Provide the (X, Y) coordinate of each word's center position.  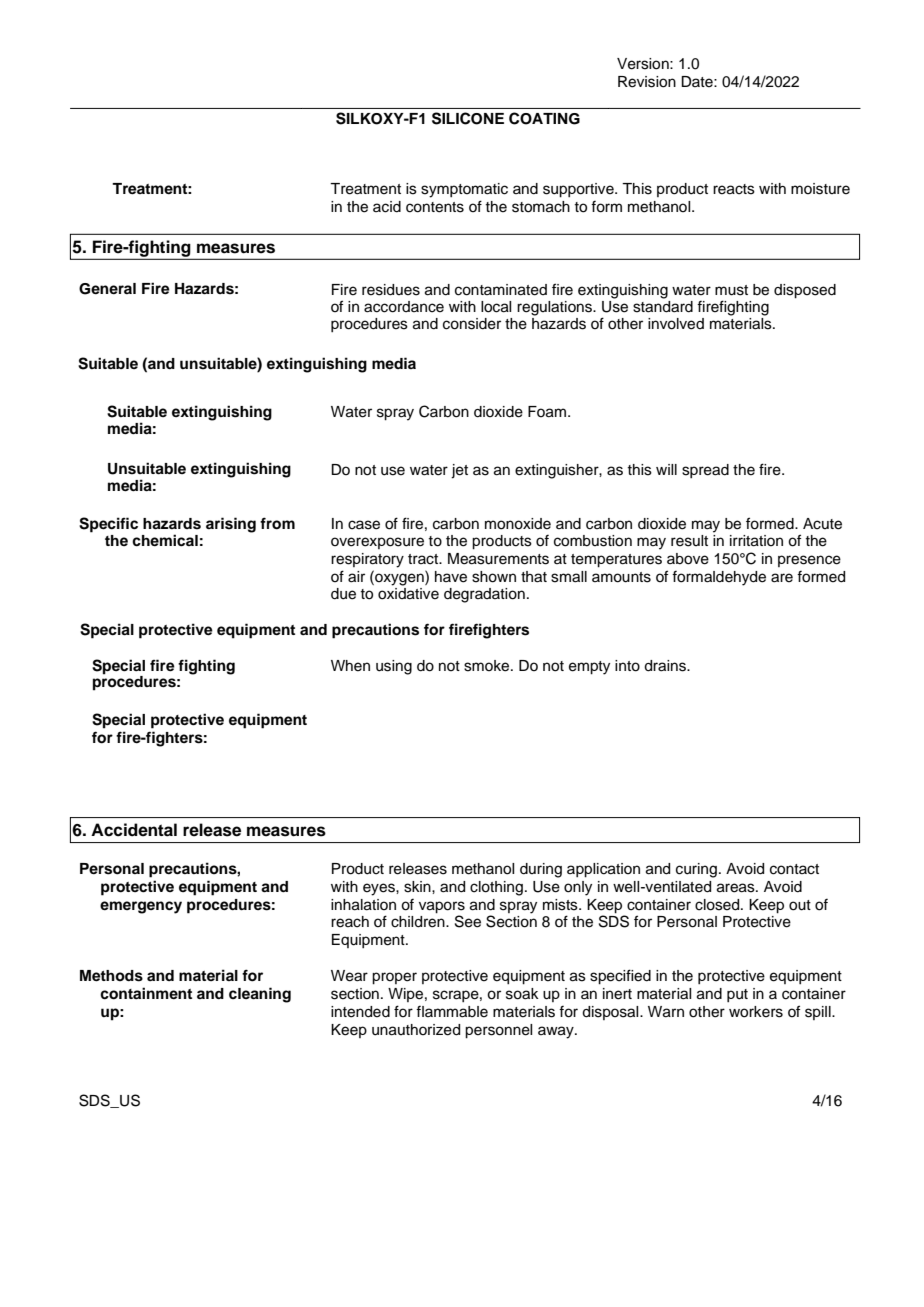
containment (146, 993)
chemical (165, 540)
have (451, 577)
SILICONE (468, 118)
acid (387, 207)
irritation (756, 541)
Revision (647, 82)
